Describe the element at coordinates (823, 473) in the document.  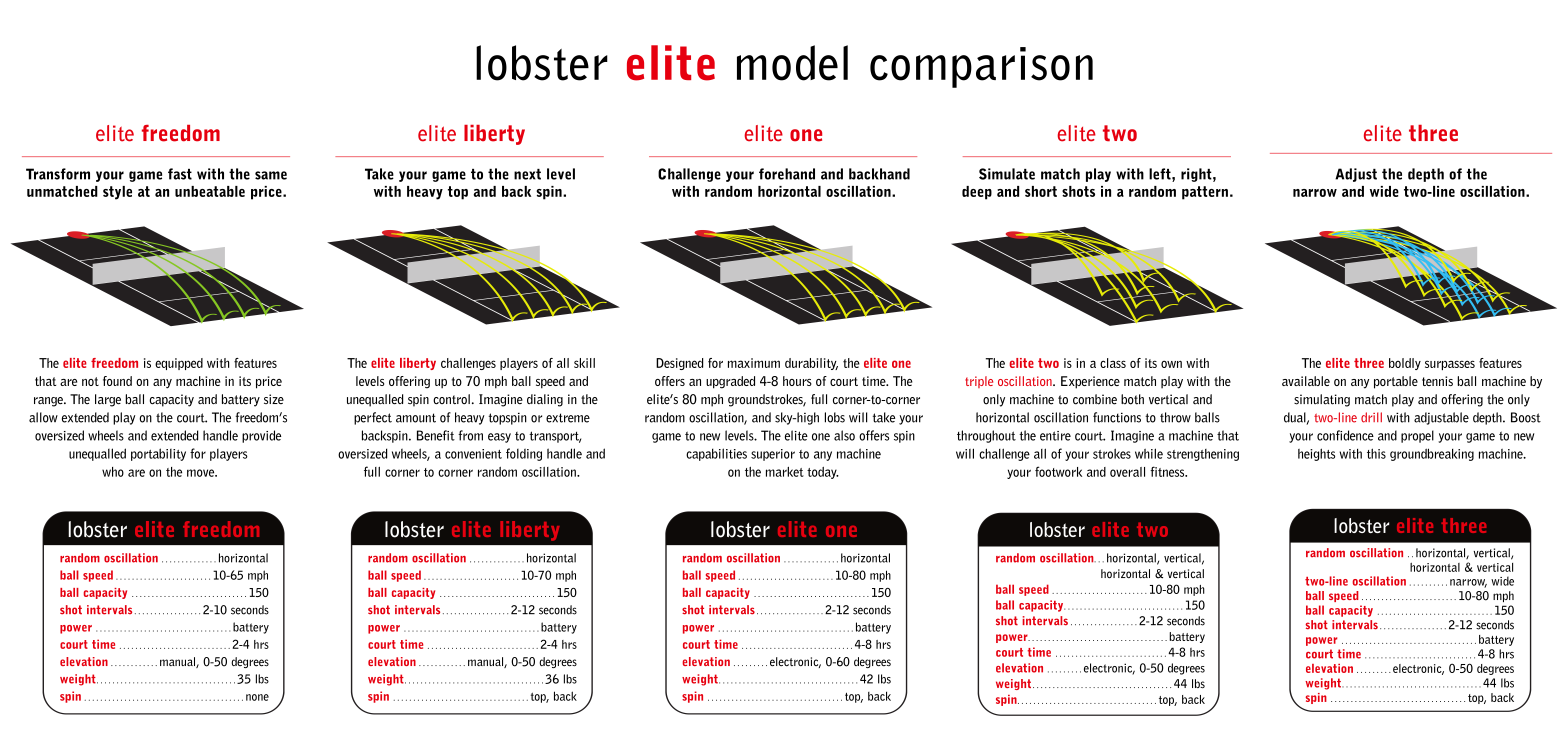
I see `today` at that location.
